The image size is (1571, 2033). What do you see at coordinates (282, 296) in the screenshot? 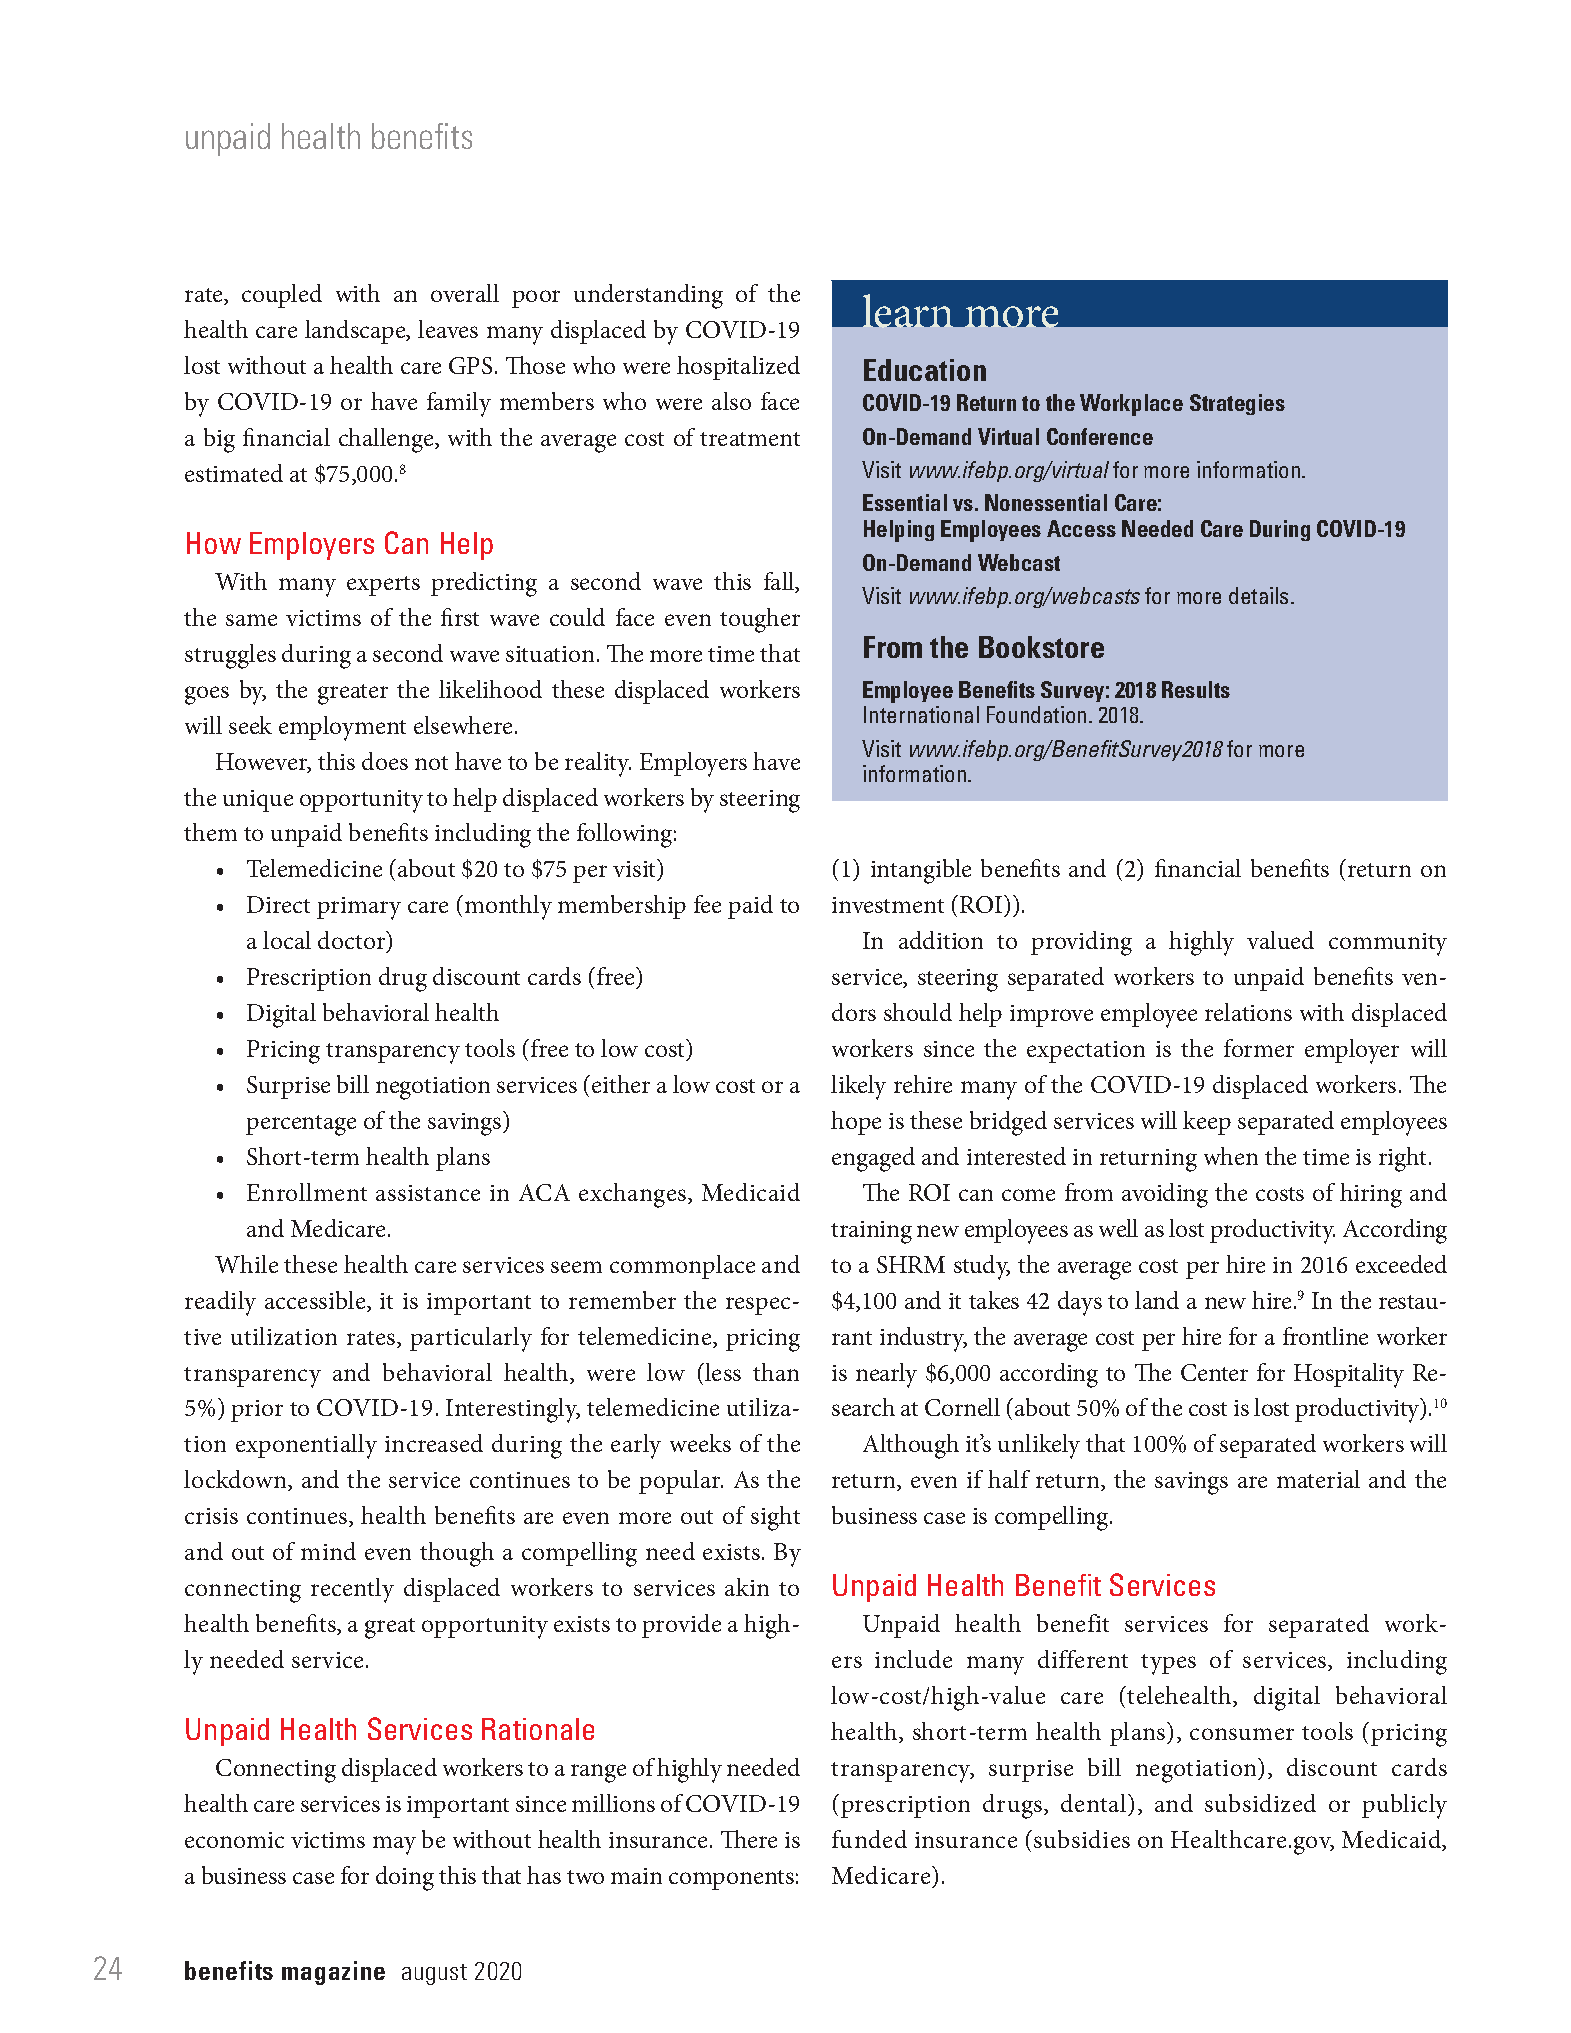
I see `coupled` at bounding box center [282, 296].
